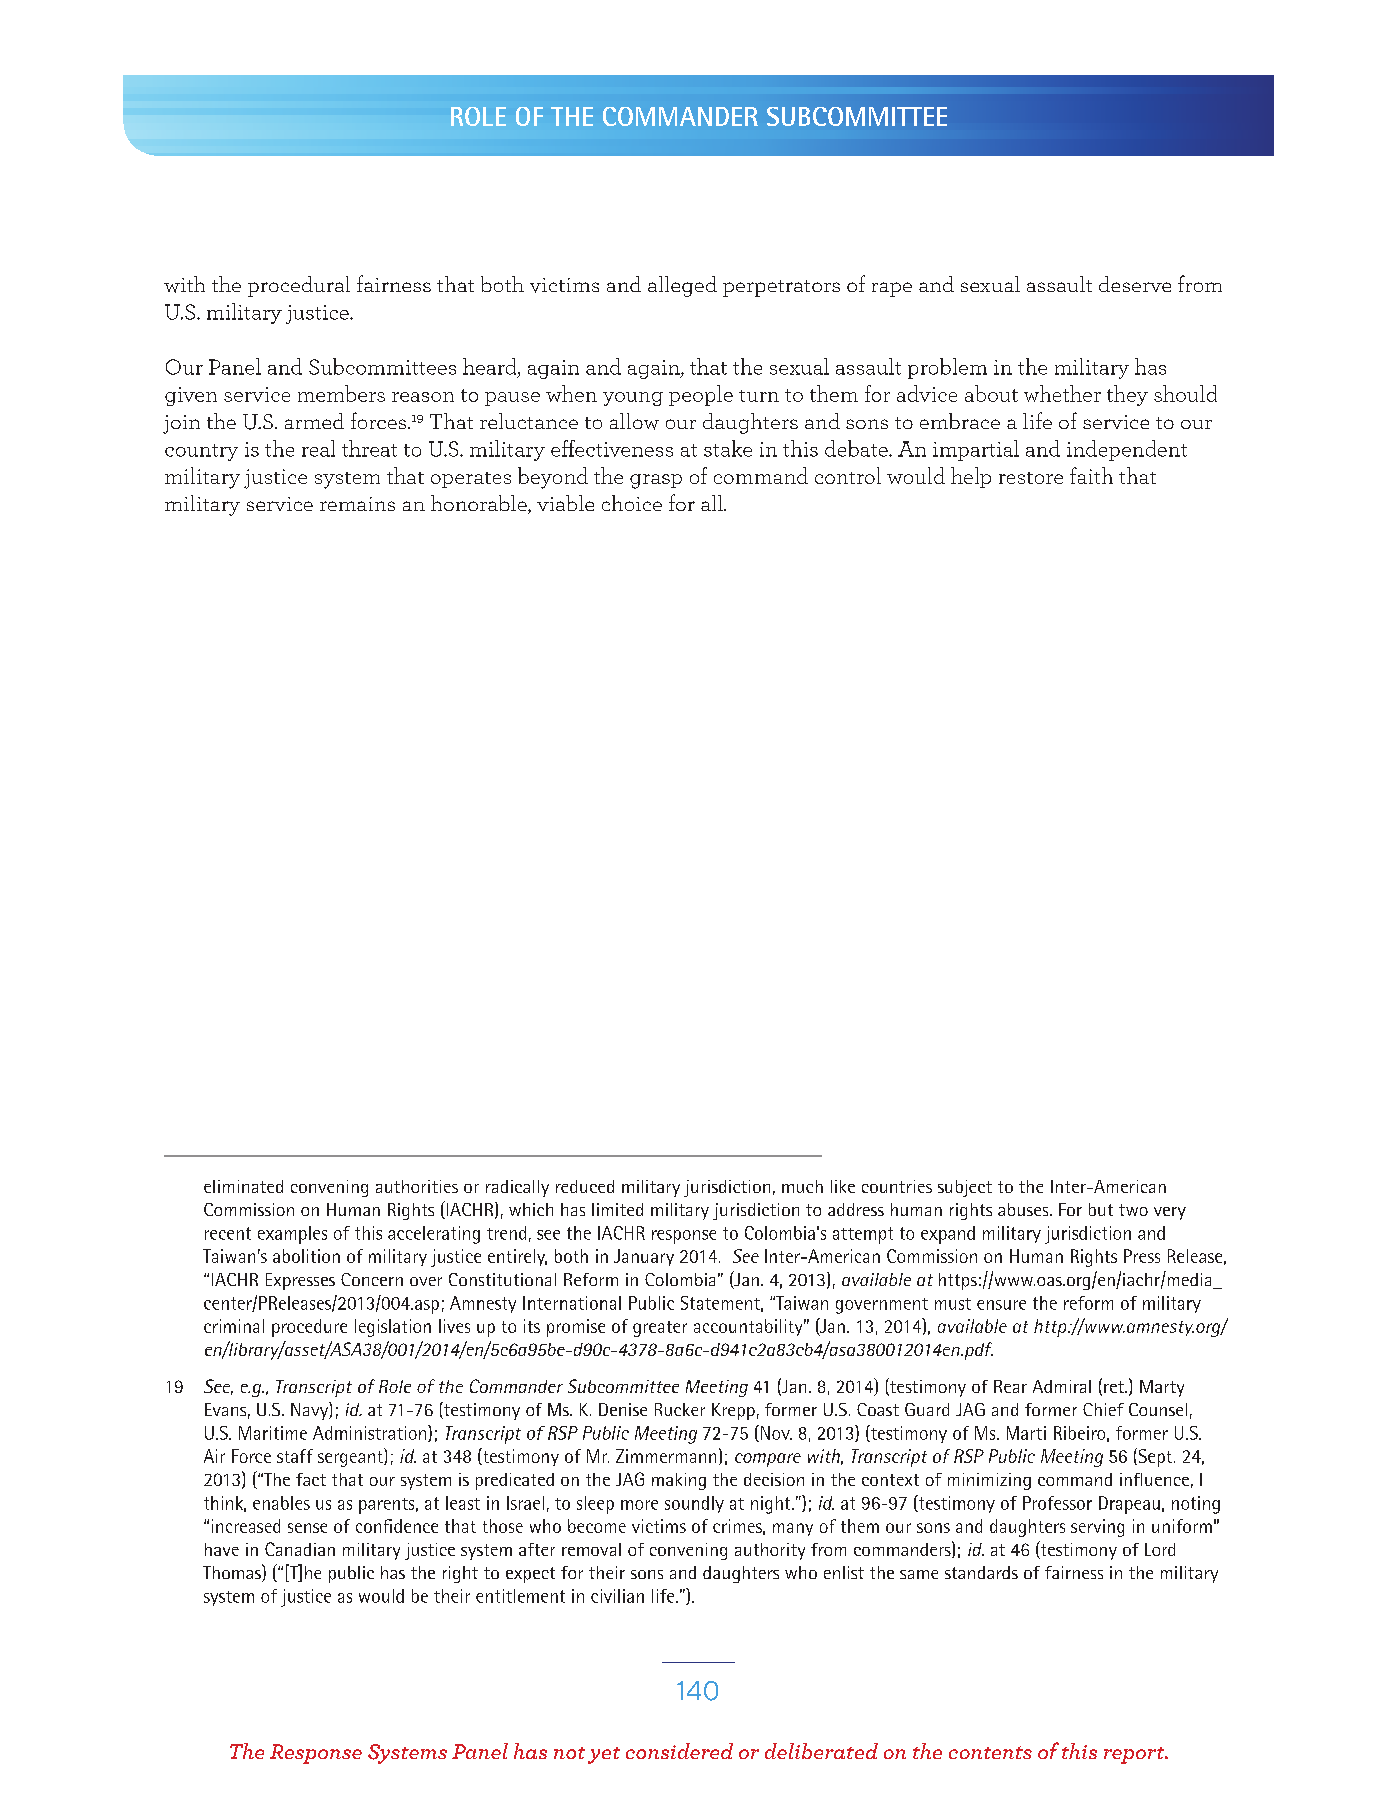  Describe the element at coordinates (1101, 1209) in the document. I see `but` at that location.
